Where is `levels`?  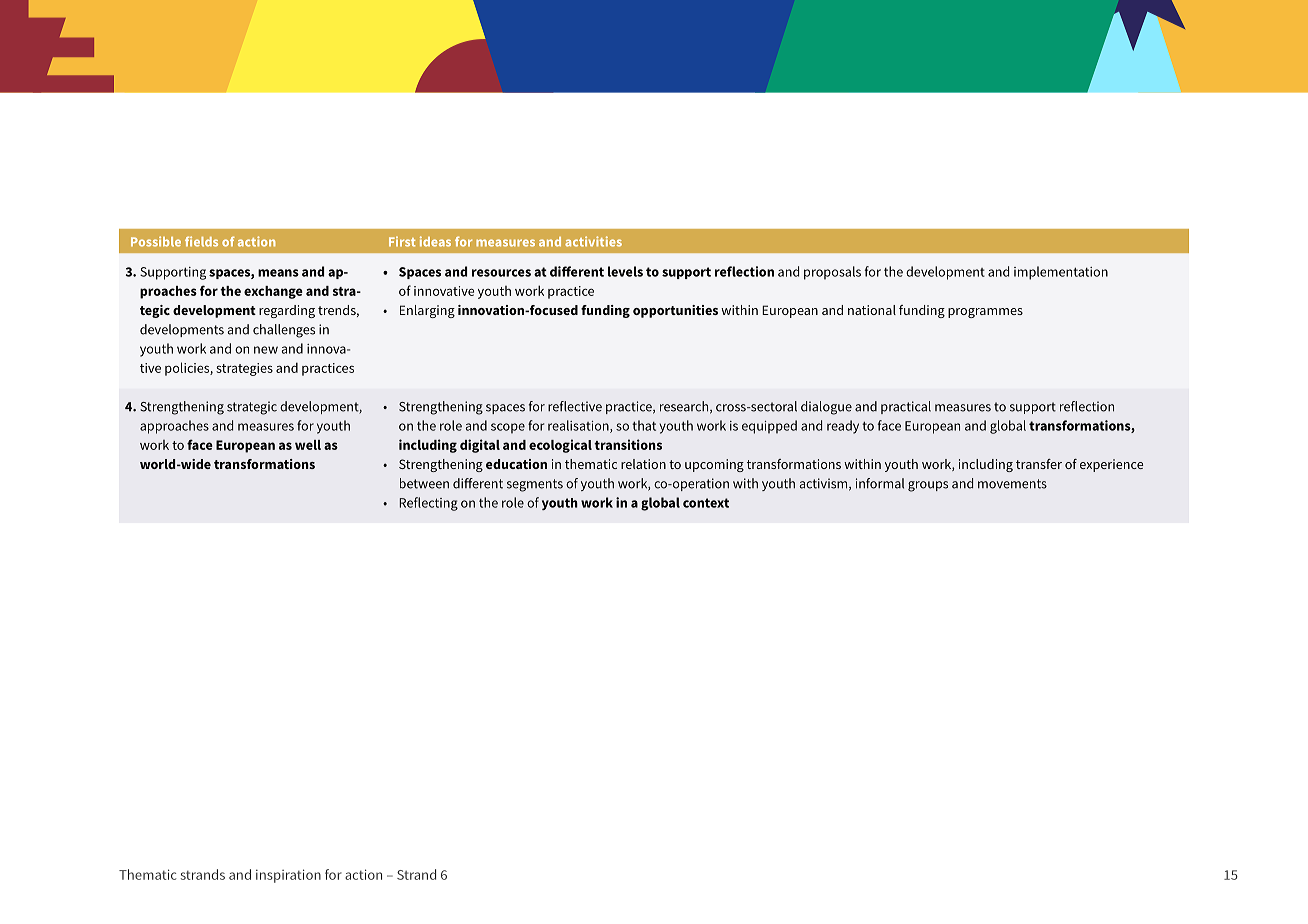 levels is located at coordinates (625, 271).
